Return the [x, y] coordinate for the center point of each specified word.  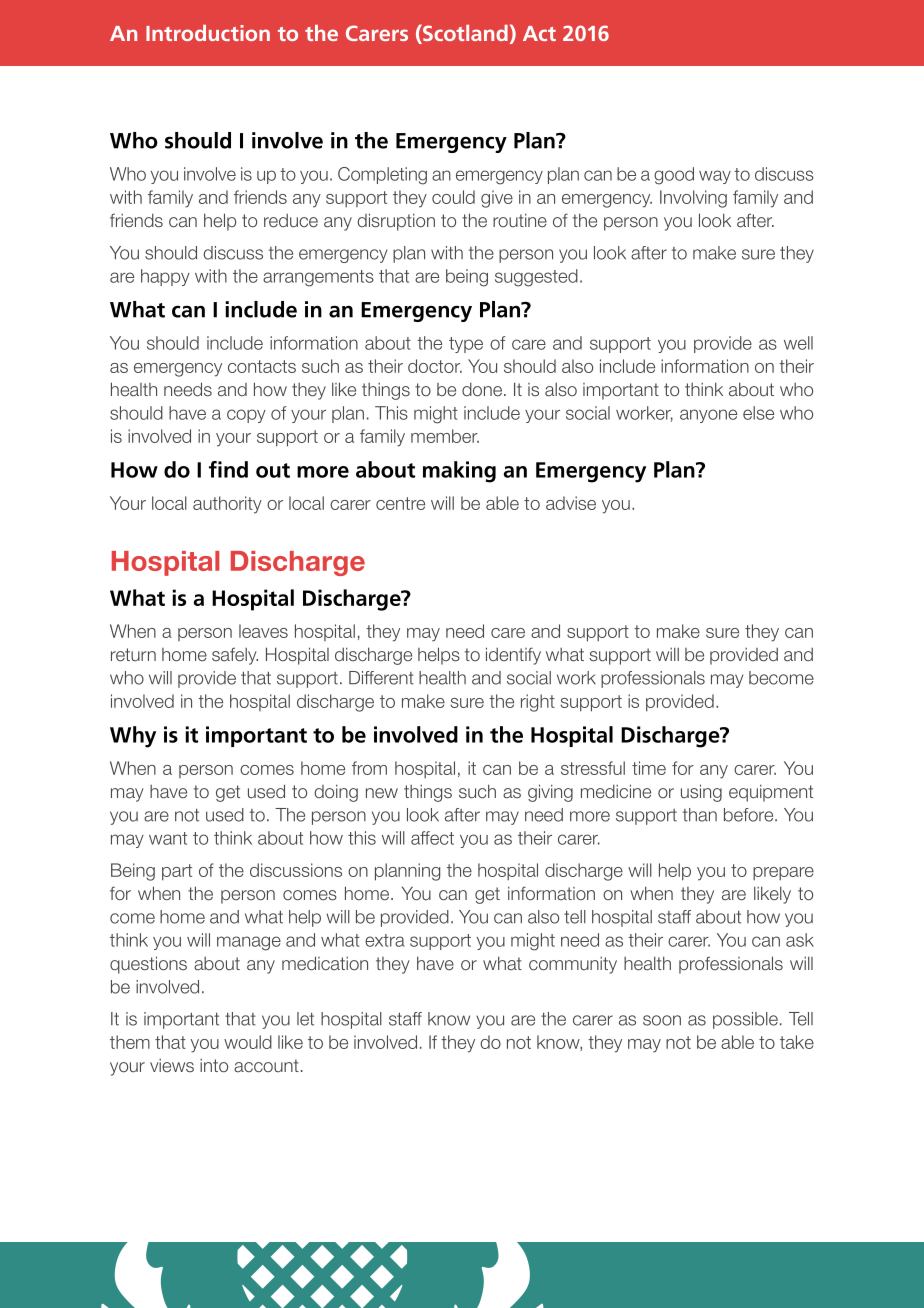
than [700, 815]
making [459, 472]
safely [235, 656]
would [248, 1042]
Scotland [464, 34]
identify [513, 656]
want [168, 838]
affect [432, 838]
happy [165, 277]
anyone [708, 416]
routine [520, 220]
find [228, 469]
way [715, 177]
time [649, 768]
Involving [693, 199]
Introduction [208, 33]
